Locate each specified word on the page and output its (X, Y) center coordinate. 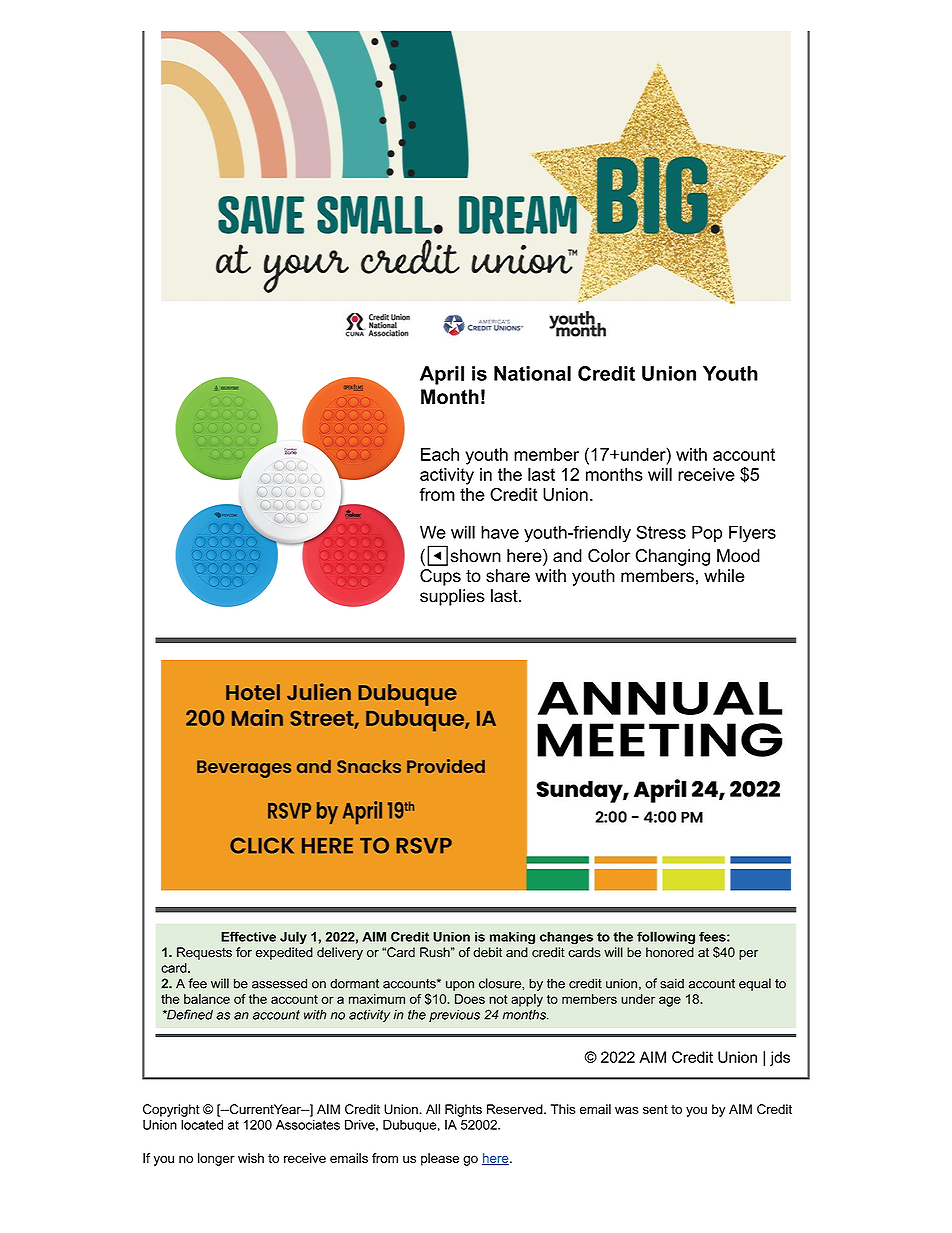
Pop (707, 534)
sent (655, 1109)
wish (251, 1158)
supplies (452, 597)
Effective (248, 936)
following (666, 938)
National (532, 373)
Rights (463, 1110)
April (442, 375)
